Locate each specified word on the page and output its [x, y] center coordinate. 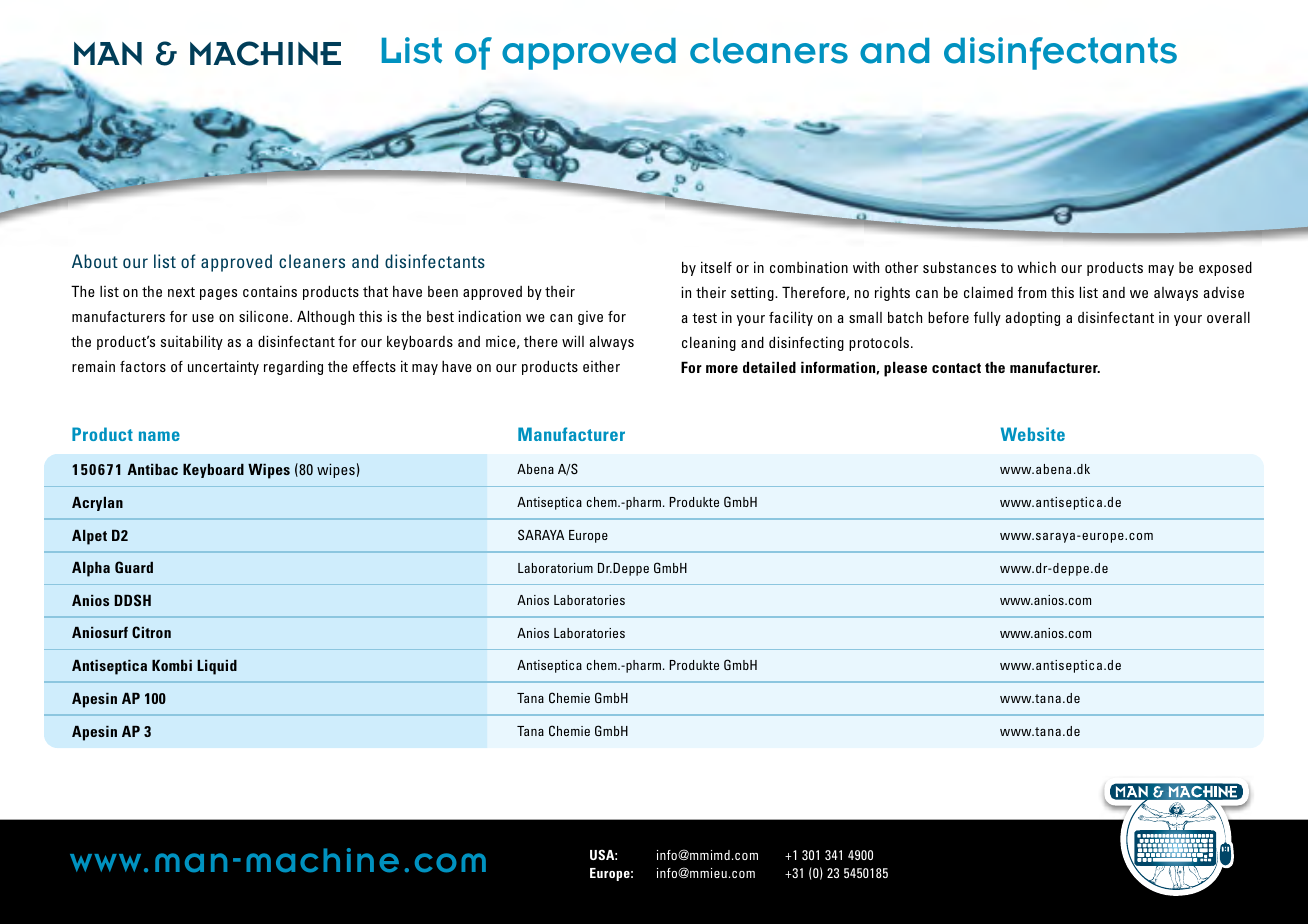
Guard [134, 567]
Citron [151, 632]
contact [956, 368]
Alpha [91, 569]
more [722, 369]
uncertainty [223, 367]
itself [716, 267]
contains [270, 291]
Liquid [217, 667]
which [1036, 267]
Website [1033, 434]
